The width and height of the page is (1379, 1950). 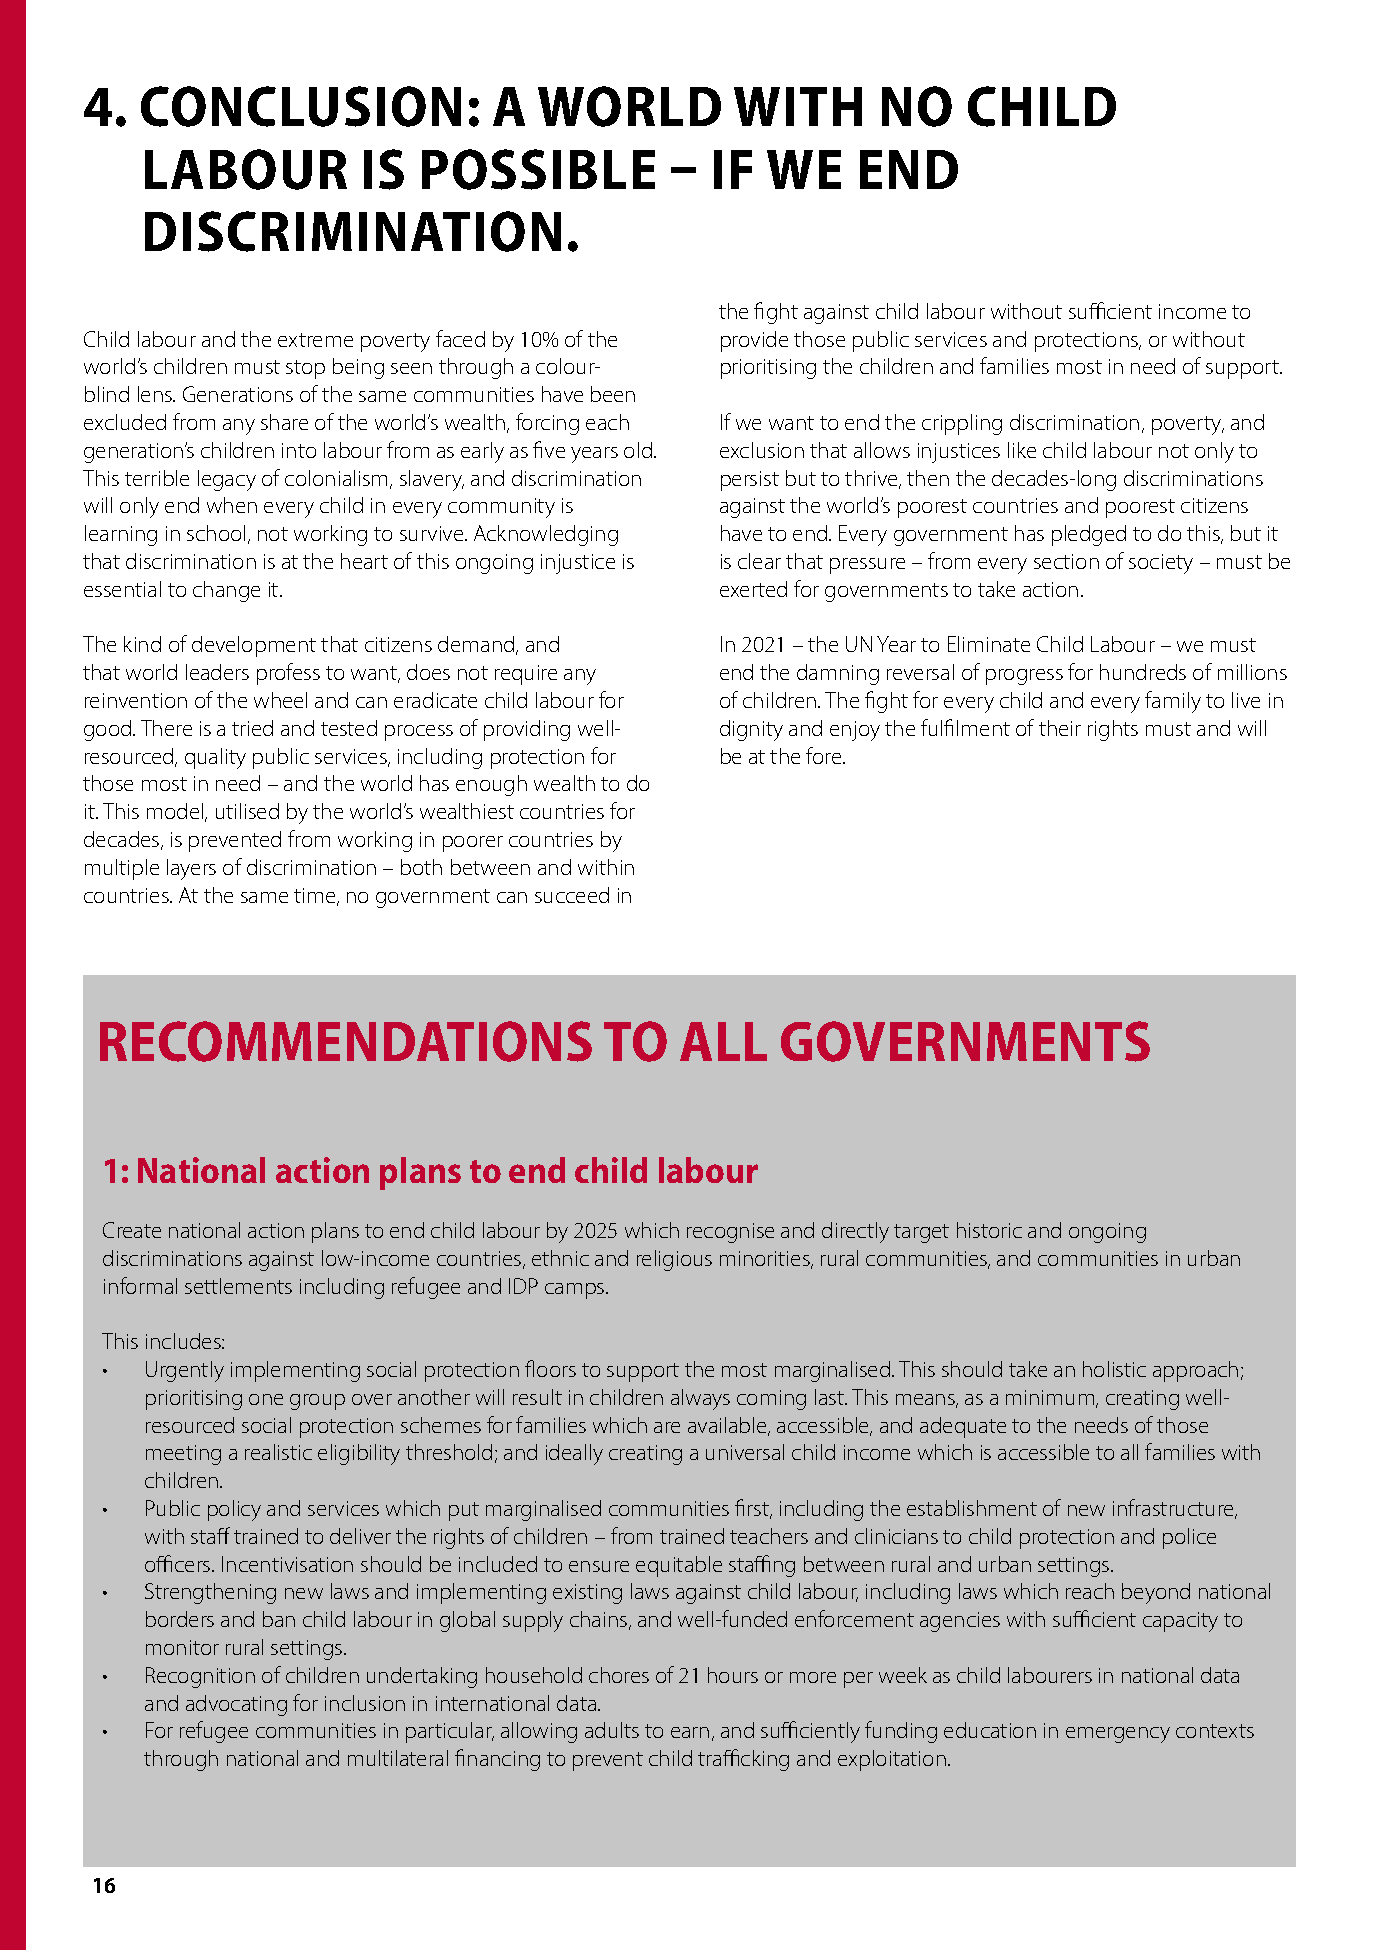 What do you see at coordinates (962, 424) in the page?
I see `crippling` at bounding box center [962, 424].
